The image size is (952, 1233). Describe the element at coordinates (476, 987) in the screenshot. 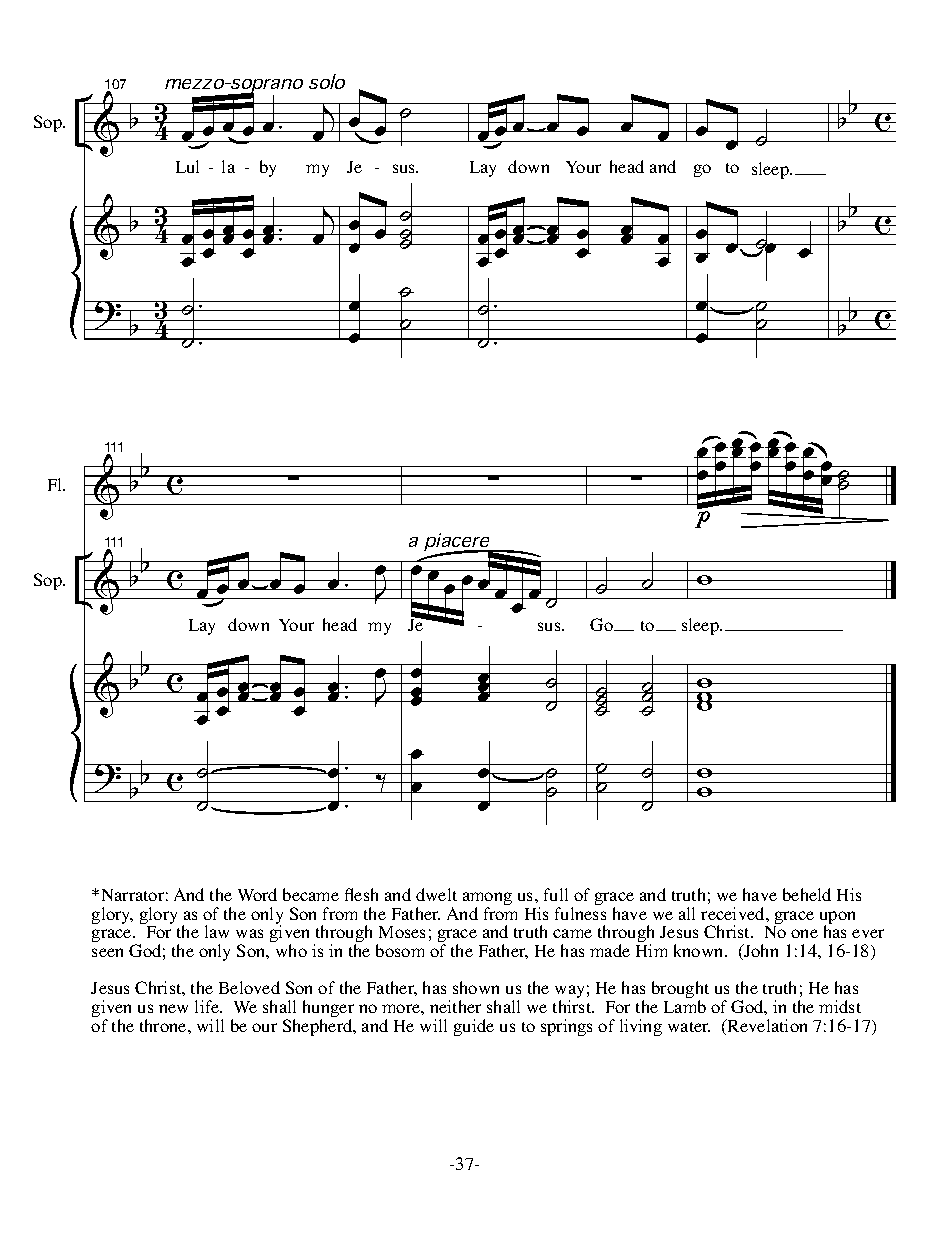

I see `shown` at that location.
